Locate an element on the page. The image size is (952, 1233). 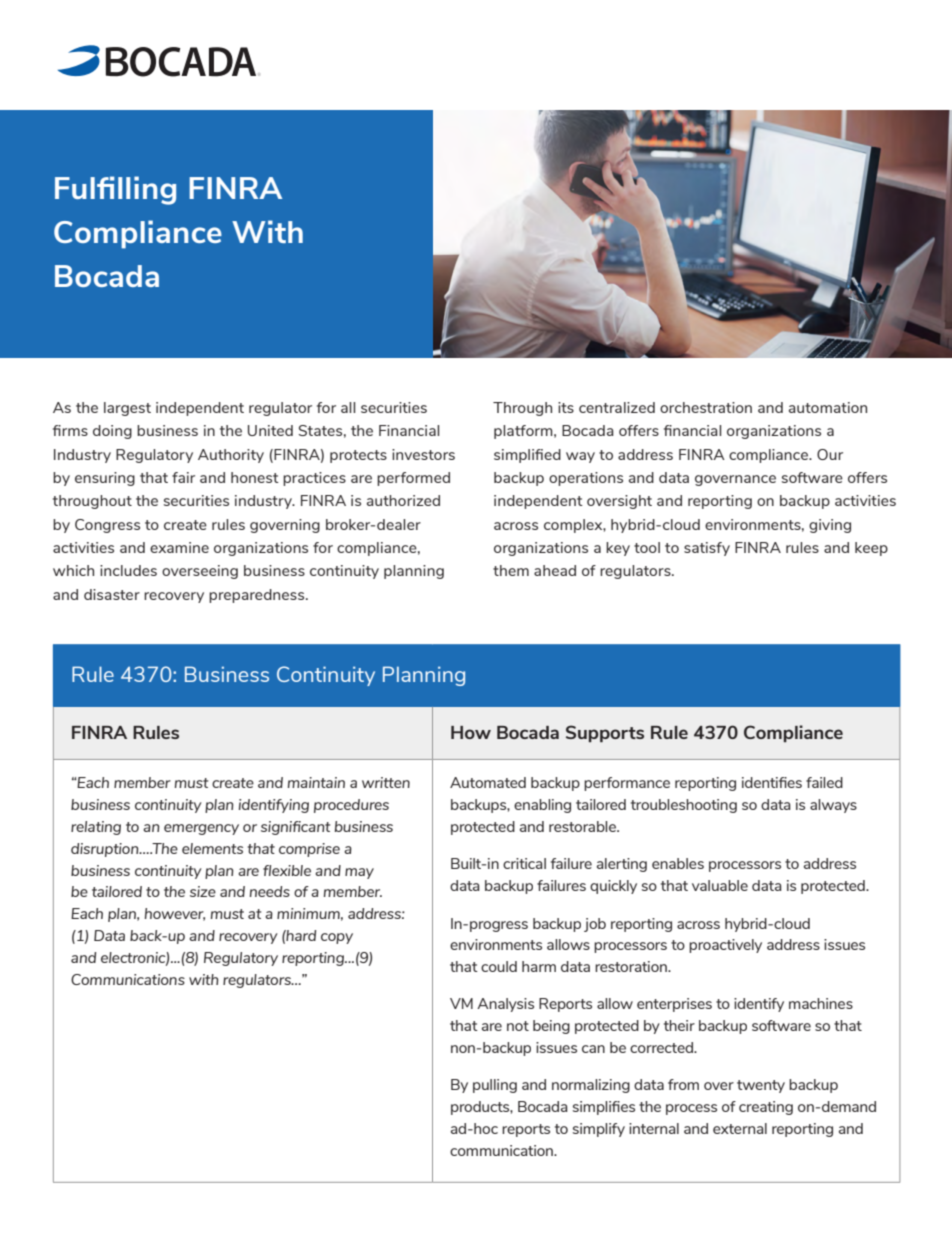
giving is located at coordinates (830, 526).
